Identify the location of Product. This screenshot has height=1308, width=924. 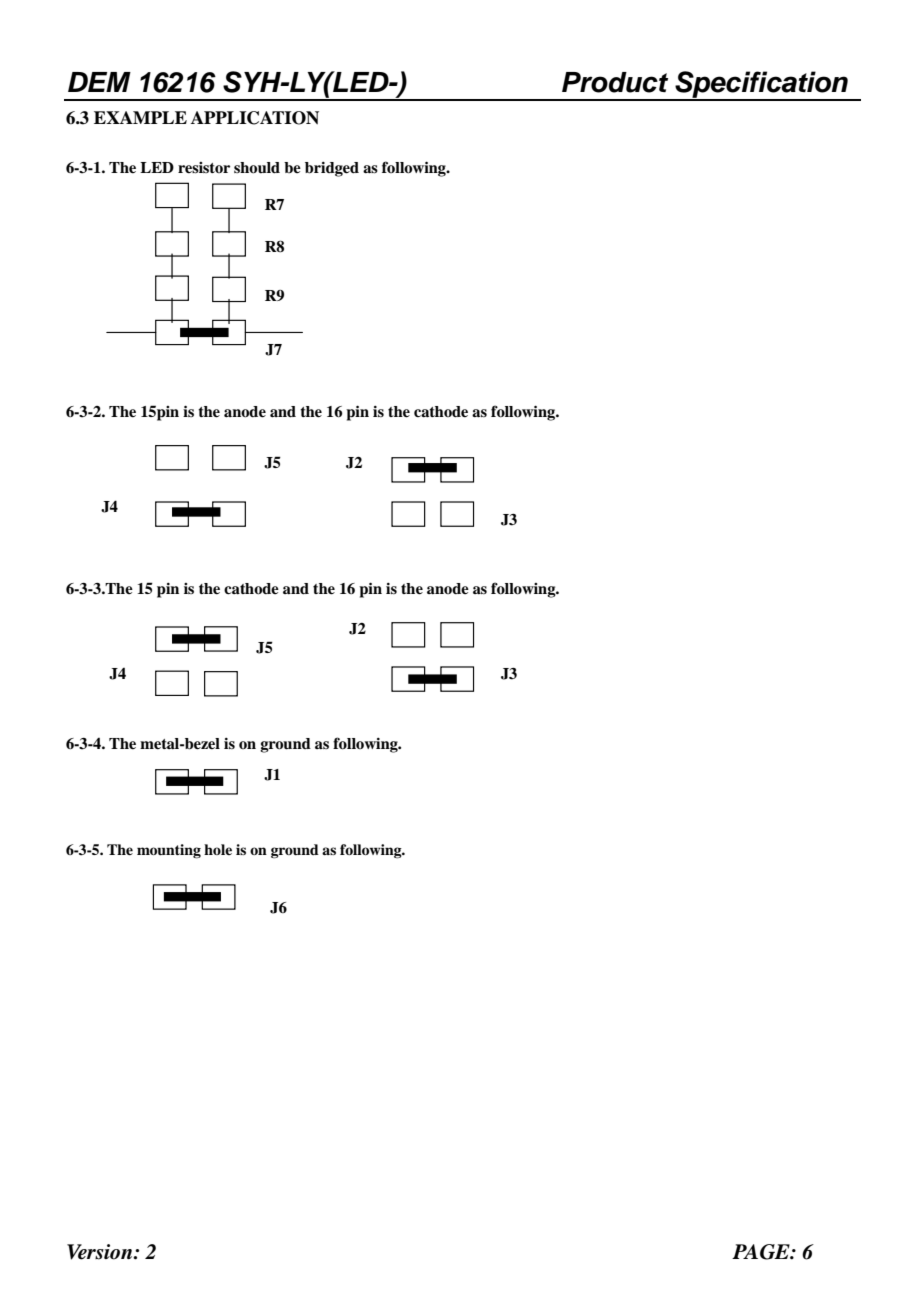
(615, 82).
